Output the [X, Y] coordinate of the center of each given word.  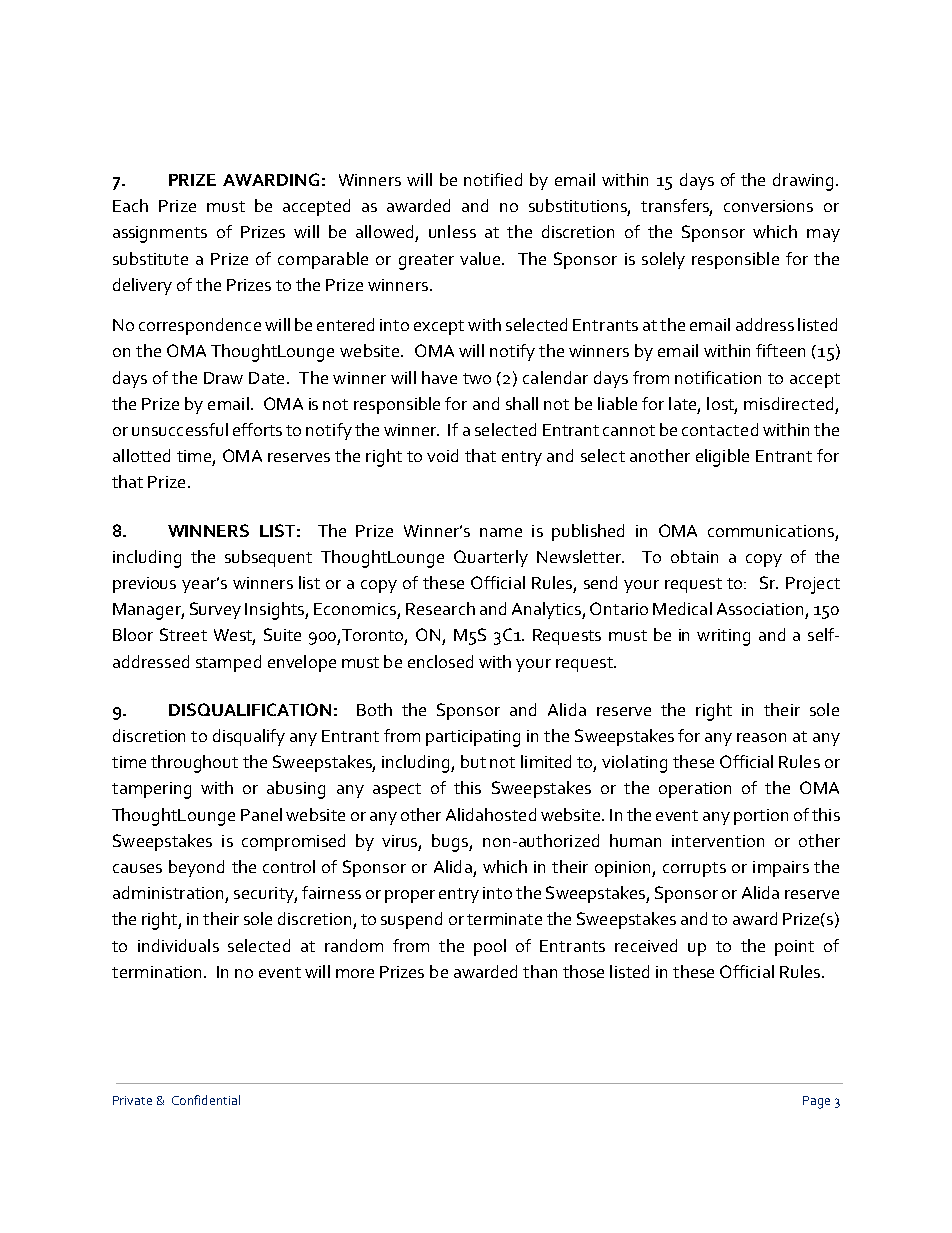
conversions [768, 206]
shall [522, 403]
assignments [160, 234]
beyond [196, 868]
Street [183, 634]
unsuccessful [180, 429]
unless [452, 231]
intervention [718, 841]
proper [410, 896]
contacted [720, 429]
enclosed [440, 661]
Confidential [206, 1100]
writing [723, 637]
